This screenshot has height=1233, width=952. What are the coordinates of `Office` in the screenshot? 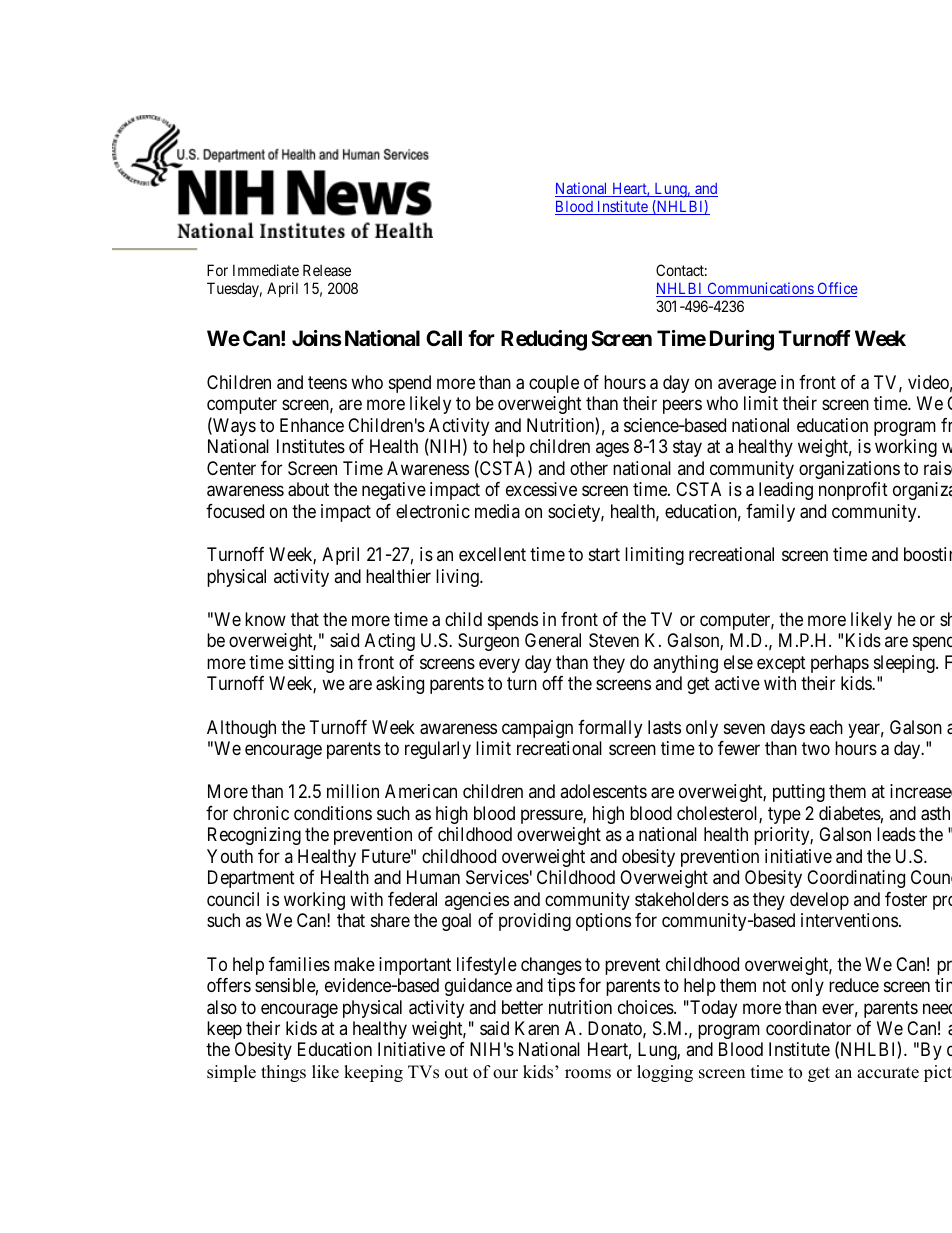 It's located at (836, 289).
